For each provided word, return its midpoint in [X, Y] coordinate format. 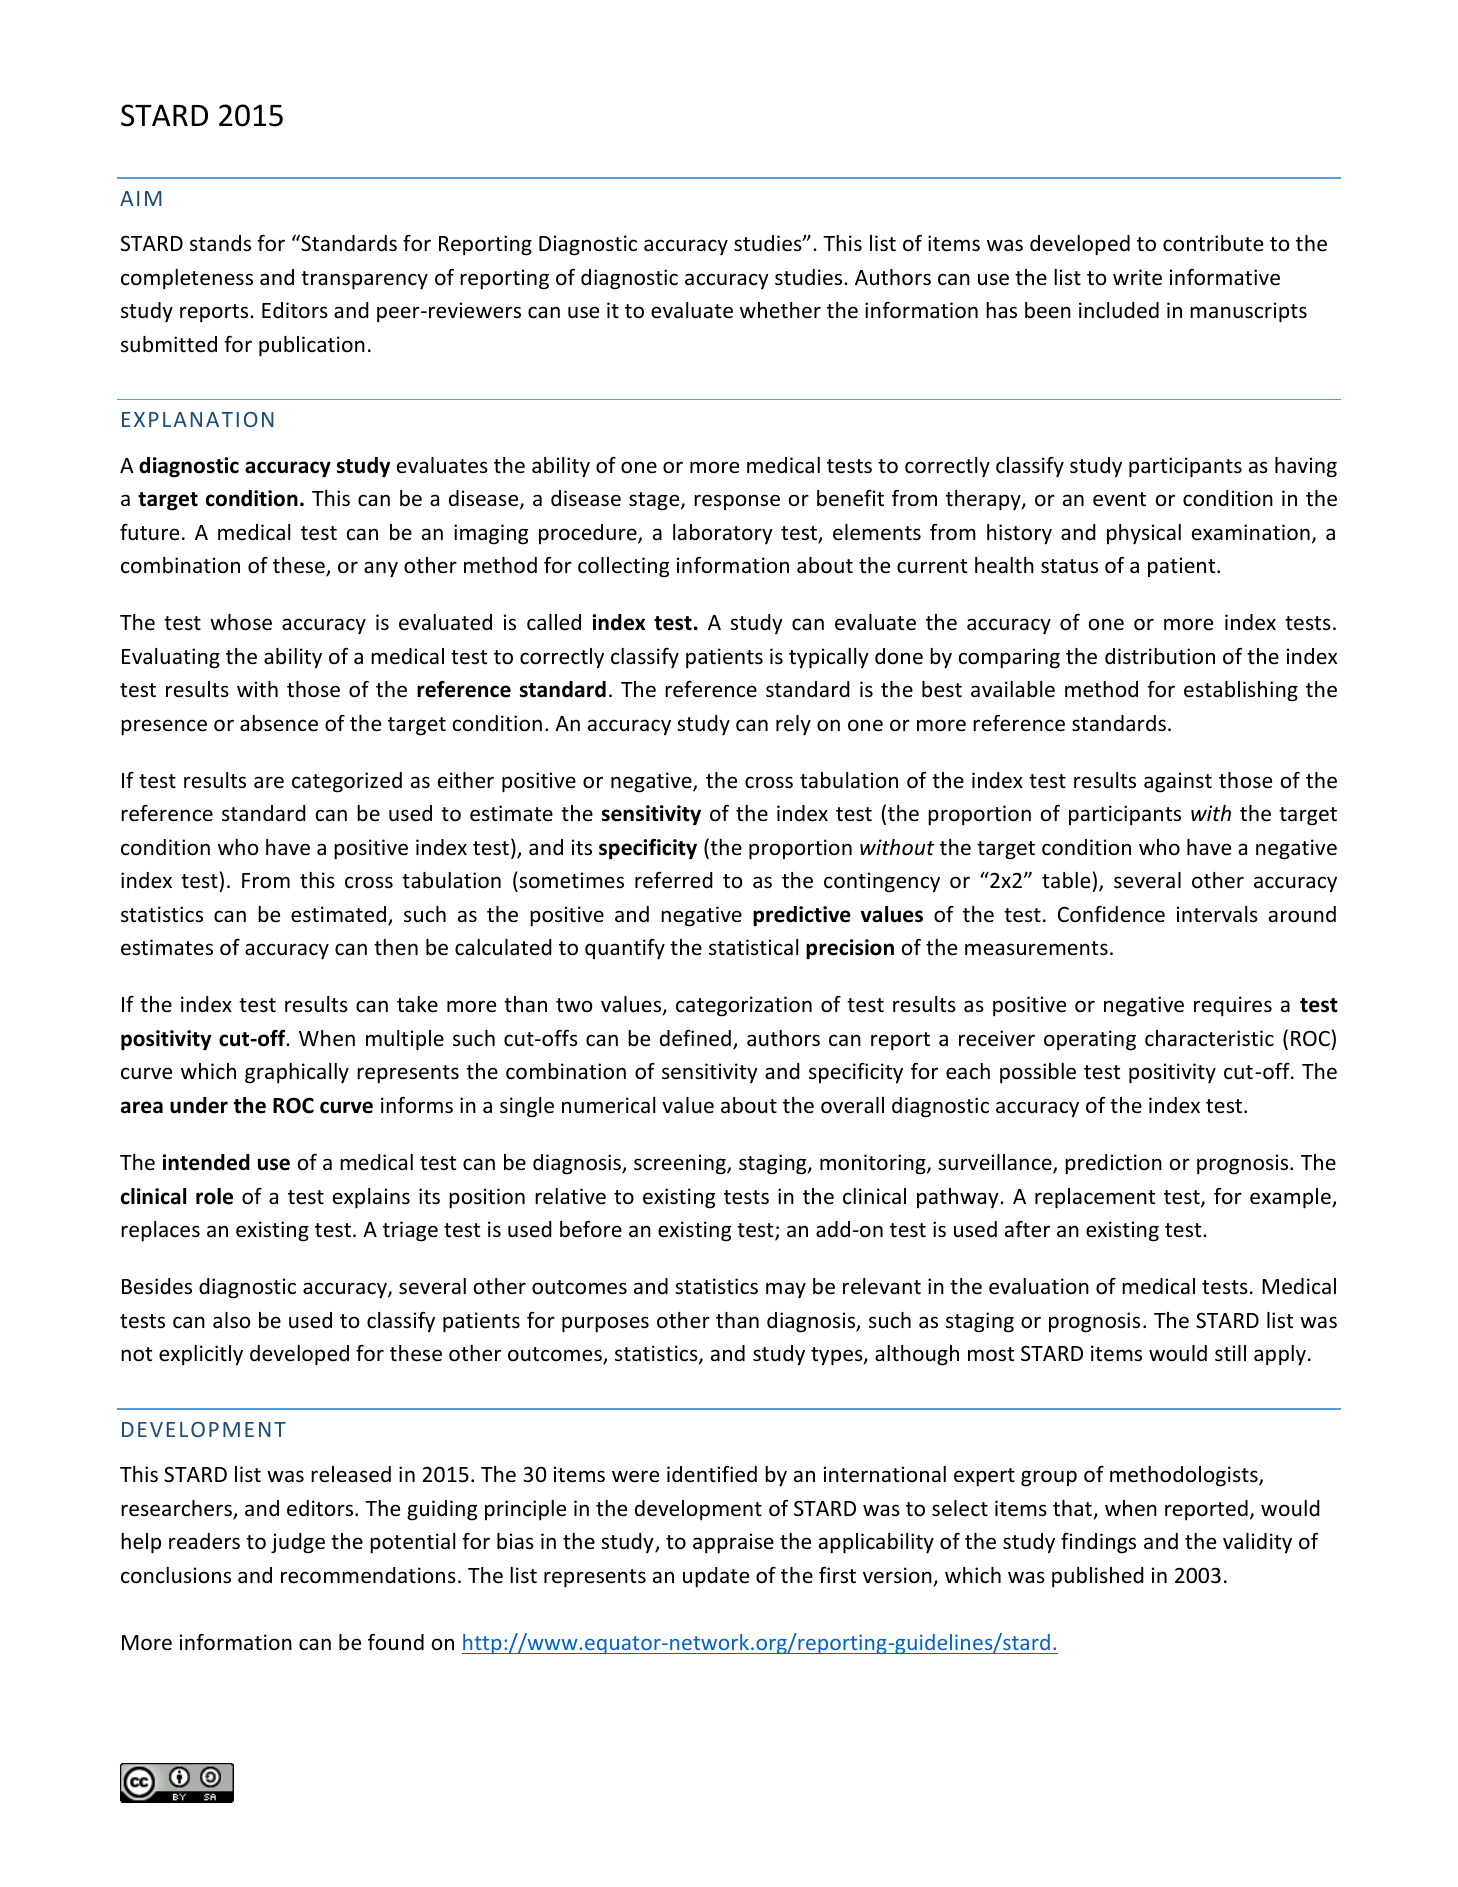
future [149, 532]
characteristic [1209, 1038]
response [737, 502]
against [1178, 782]
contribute [1213, 243]
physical [1144, 534]
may [786, 1290]
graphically [297, 1073]
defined [695, 1038]
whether [780, 310]
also [232, 1320]
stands [220, 243]
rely [793, 725]
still [1230, 1353]
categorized [347, 782]
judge [298, 1543]
